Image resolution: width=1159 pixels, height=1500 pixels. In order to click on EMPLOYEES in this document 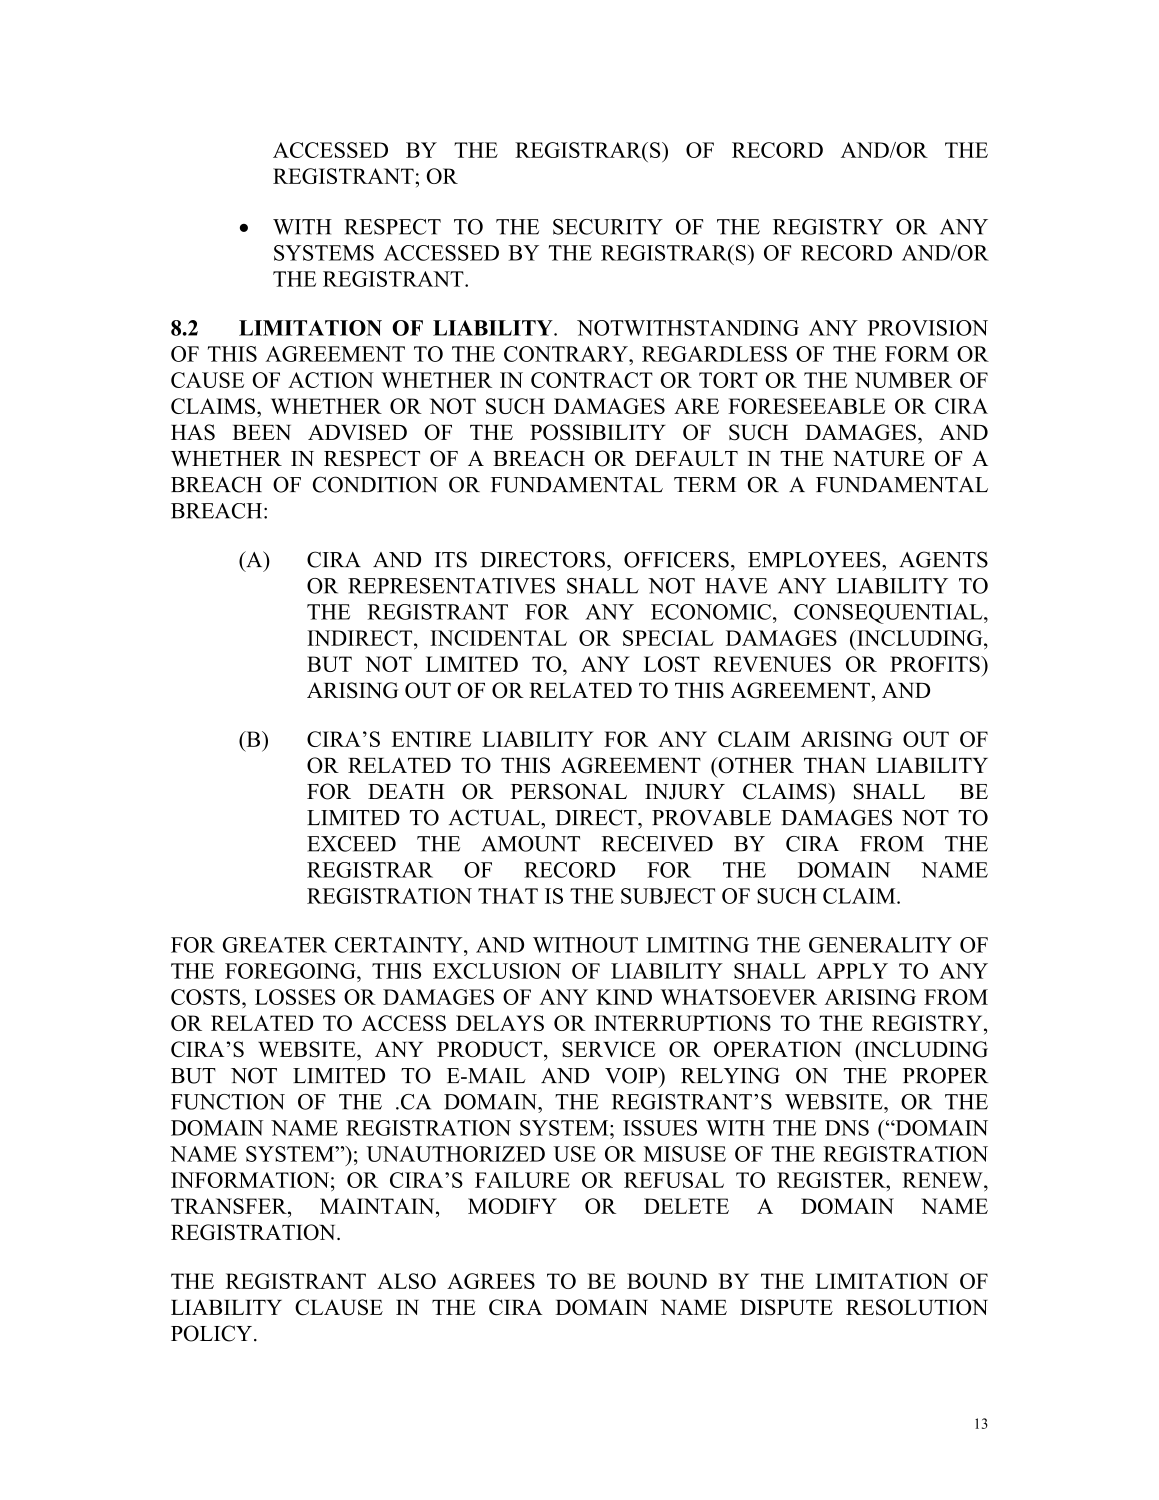, I will do `click(815, 559)`.
